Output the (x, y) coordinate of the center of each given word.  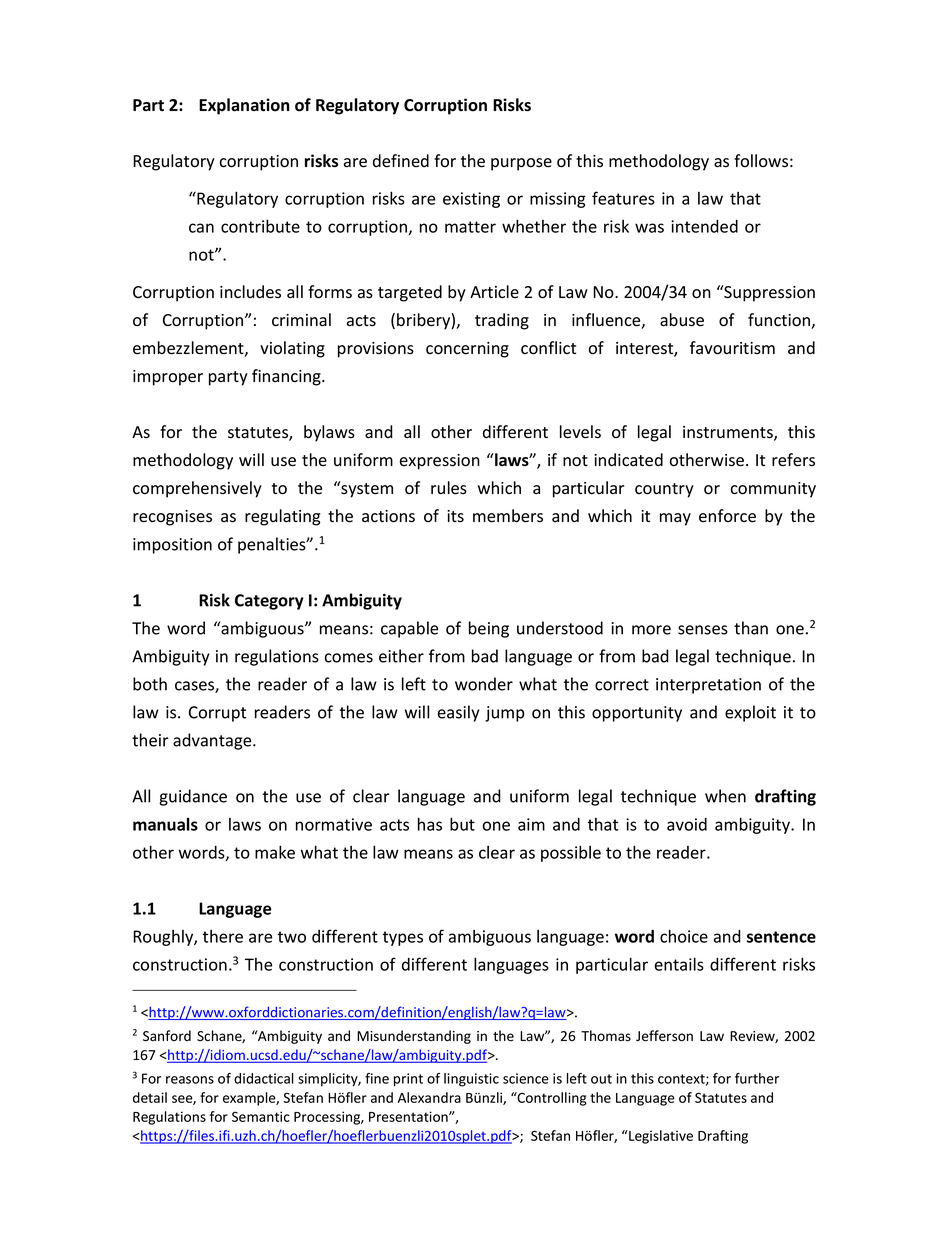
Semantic (261, 1116)
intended (704, 226)
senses (703, 630)
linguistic (471, 1080)
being (489, 629)
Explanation (244, 106)
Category (269, 602)
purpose (521, 164)
